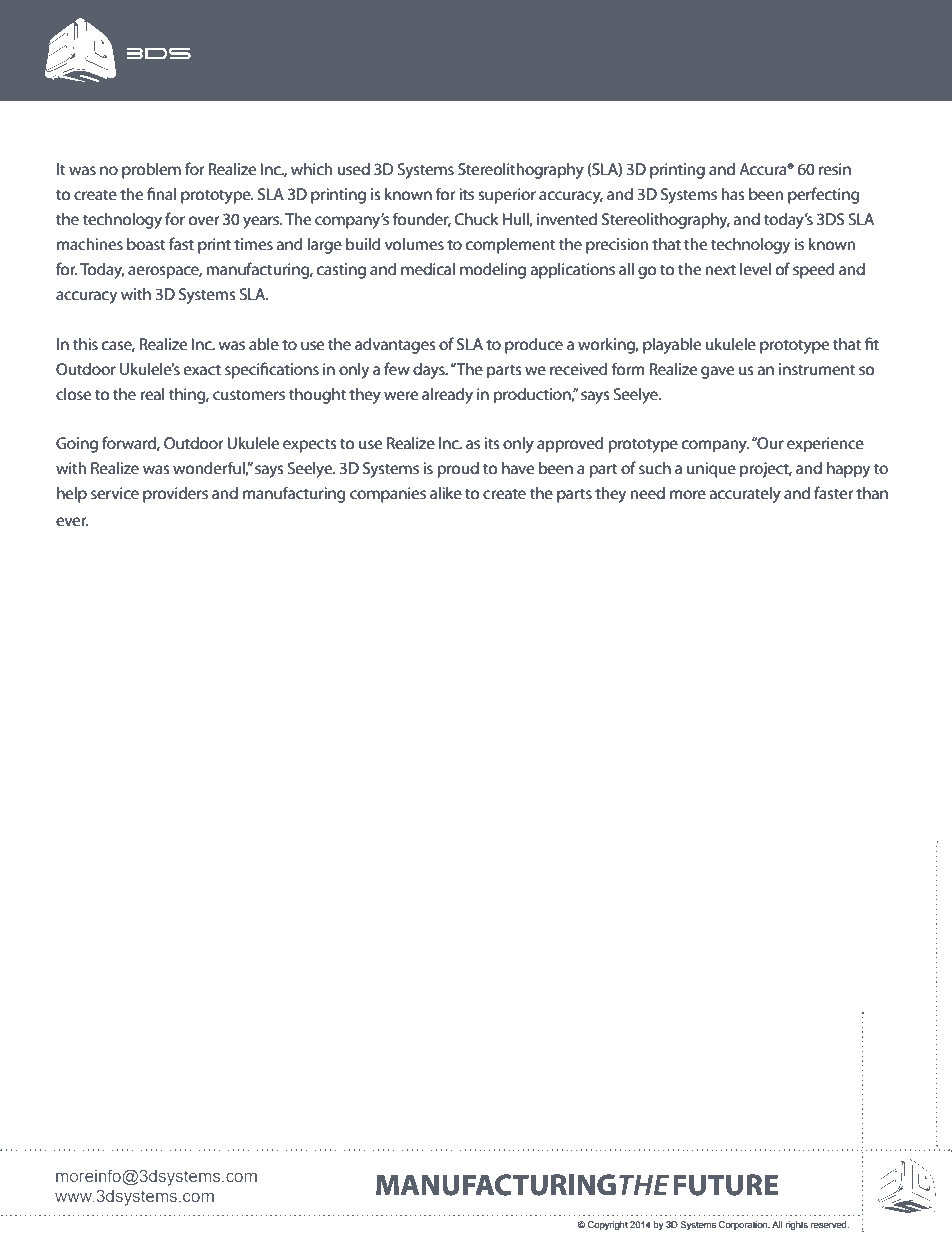 The height and width of the screenshot is (1233, 952). I want to click on alike, so click(446, 493).
